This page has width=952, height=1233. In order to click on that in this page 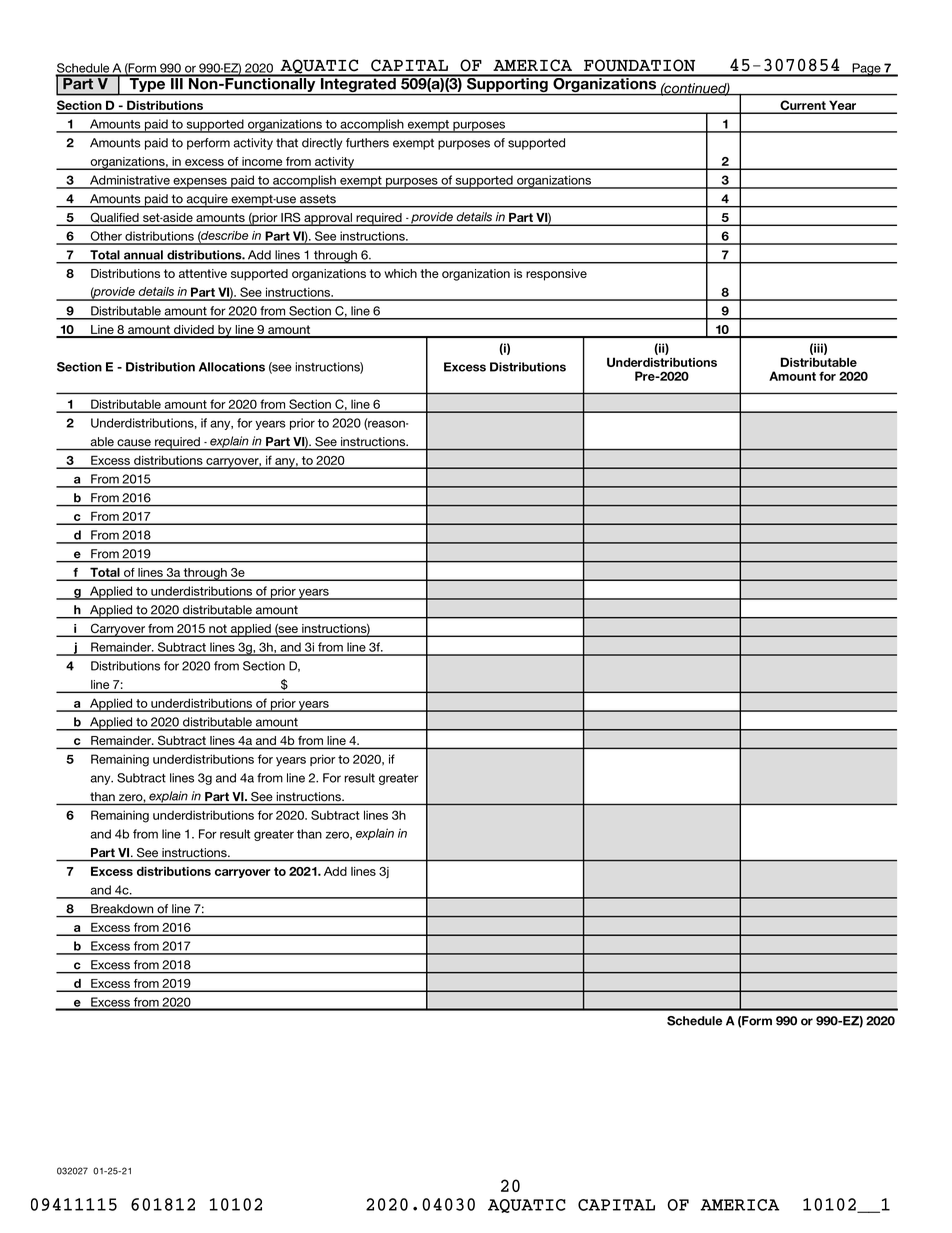, I will do `click(287, 143)`.
